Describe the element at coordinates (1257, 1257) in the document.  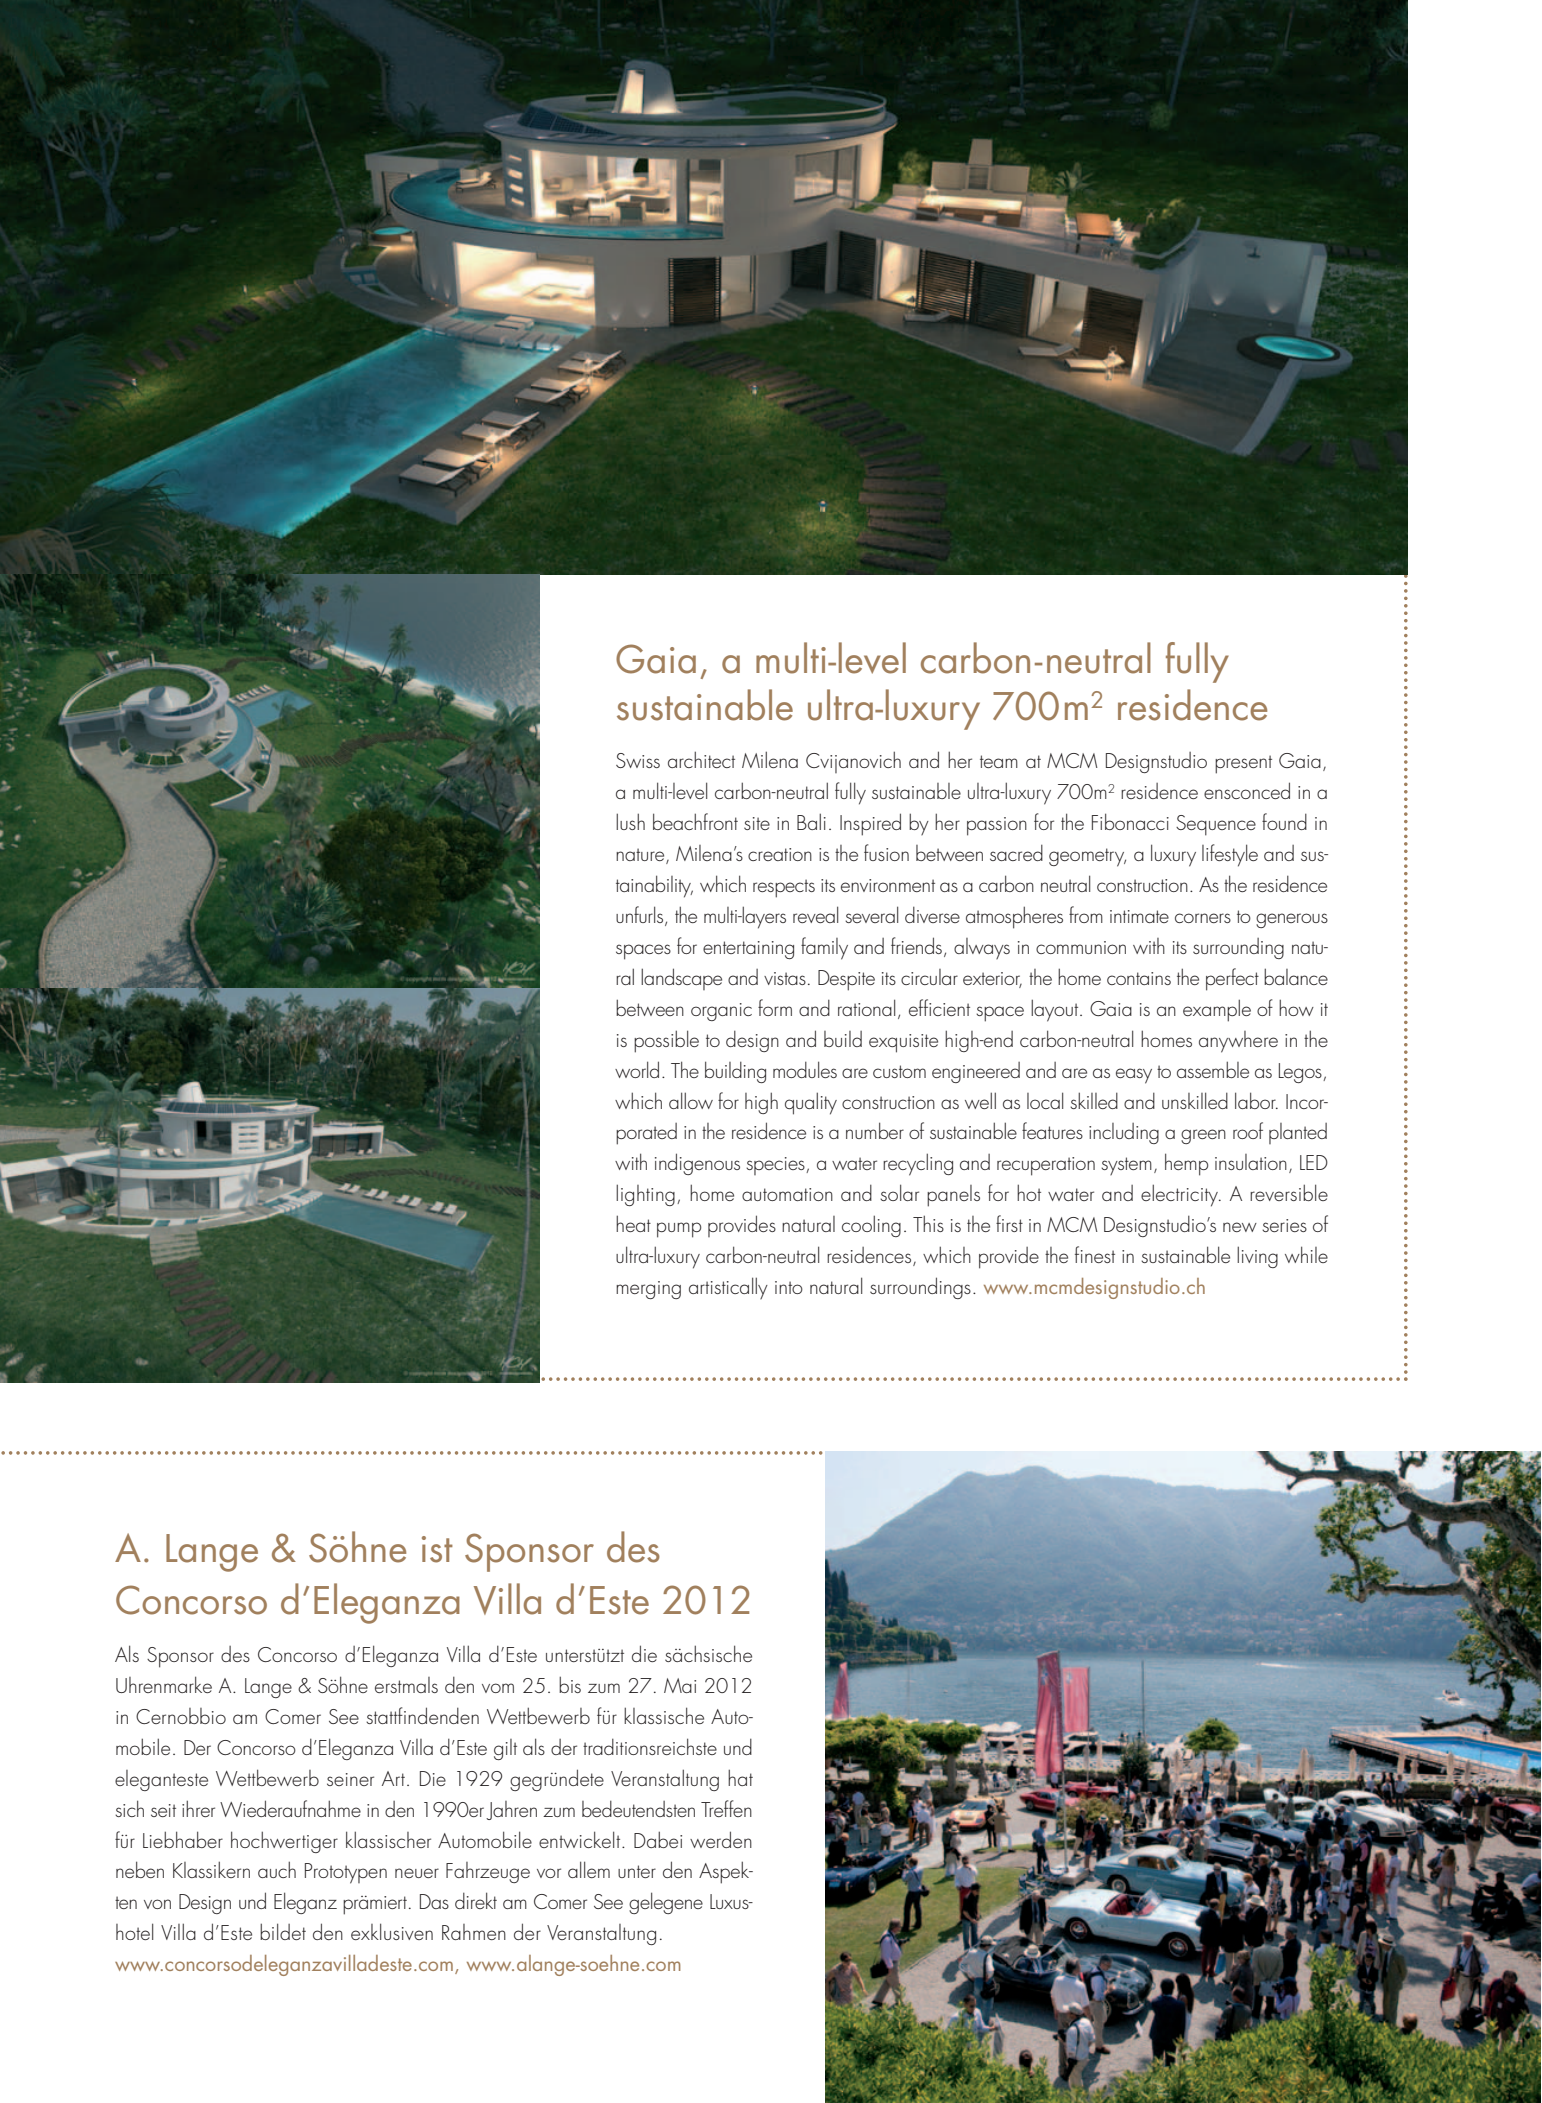
I see `living` at that location.
